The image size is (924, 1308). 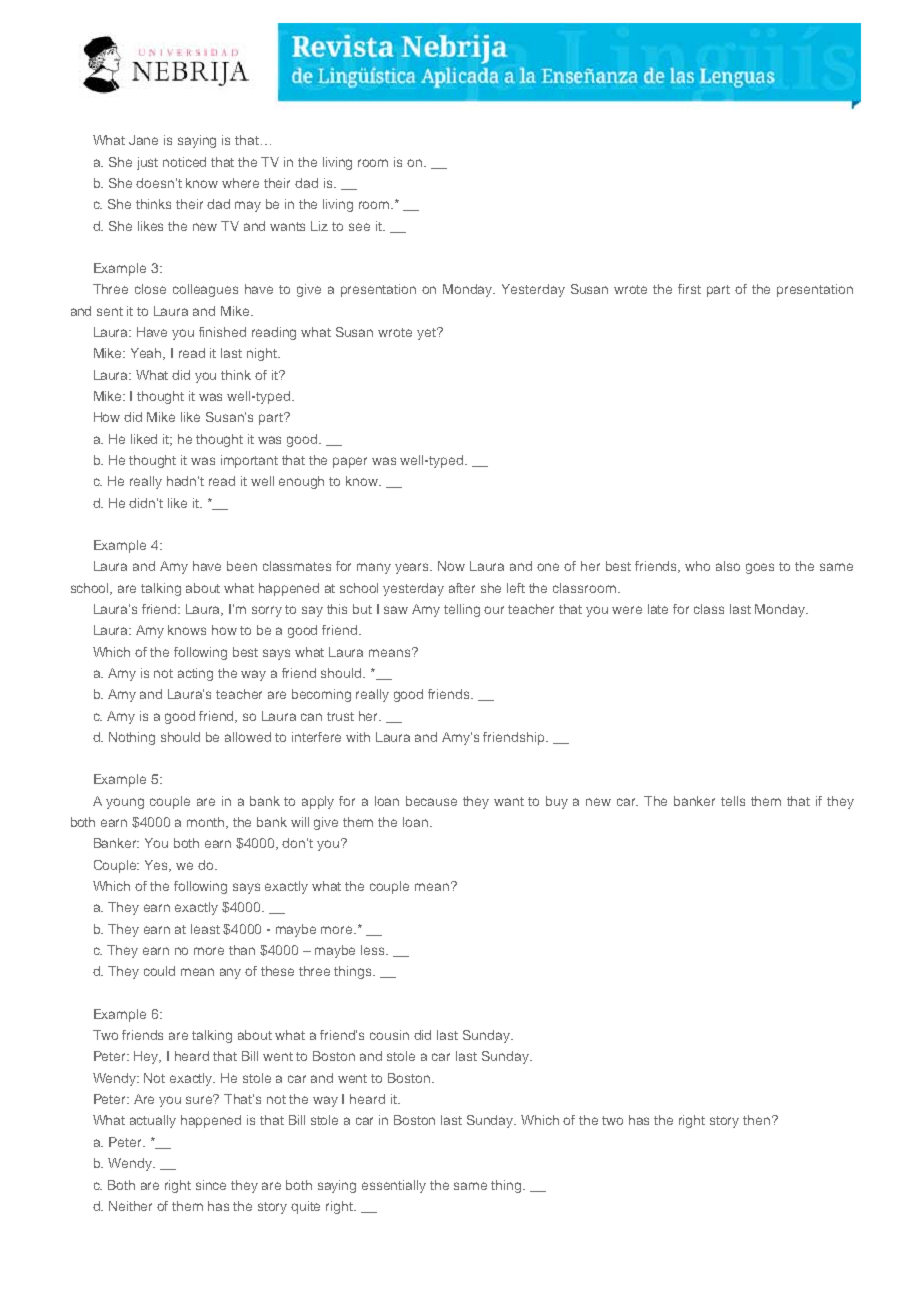 I want to click on years, so click(x=413, y=568).
